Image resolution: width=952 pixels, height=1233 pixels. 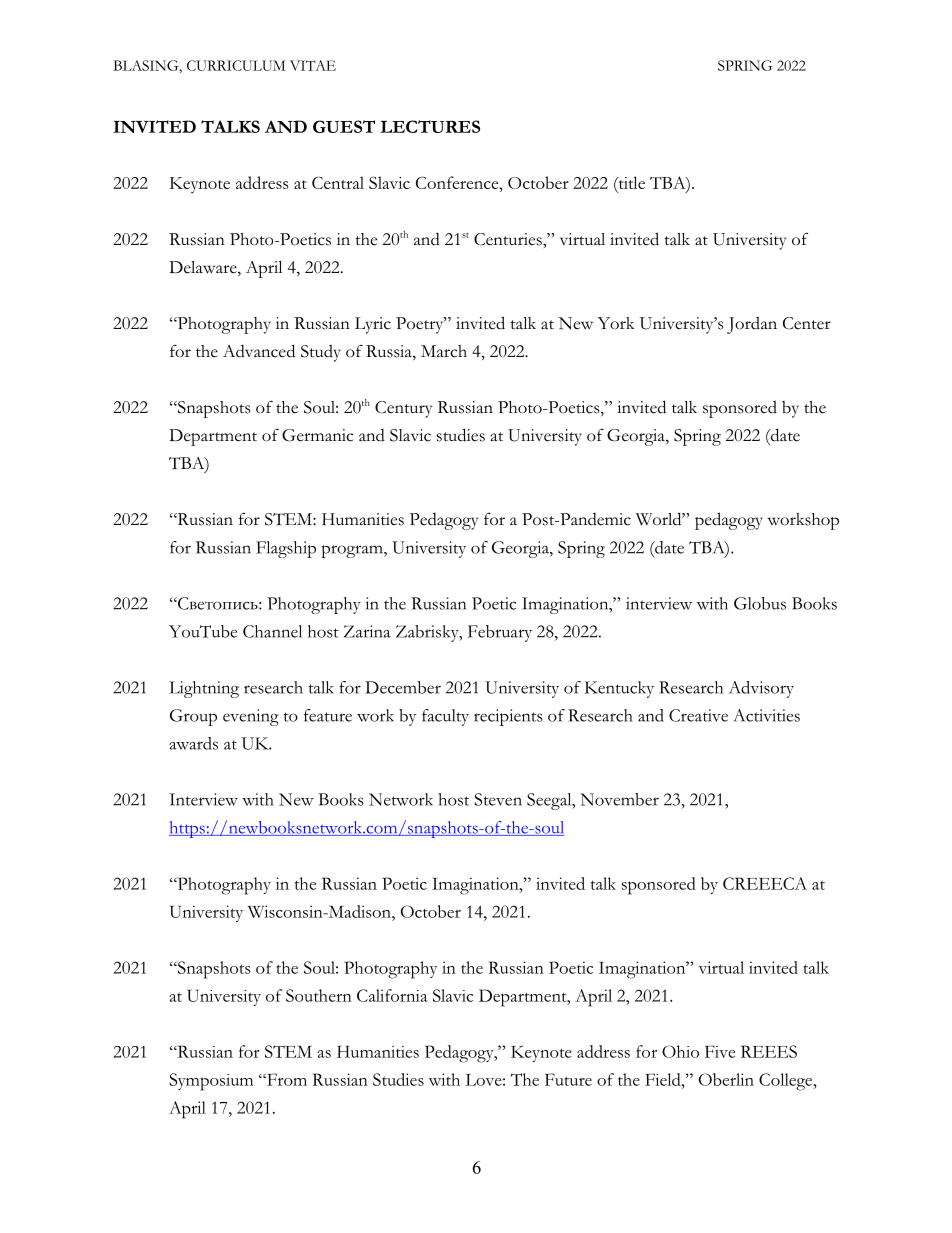 I want to click on Flagship, so click(x=286, y=549).
